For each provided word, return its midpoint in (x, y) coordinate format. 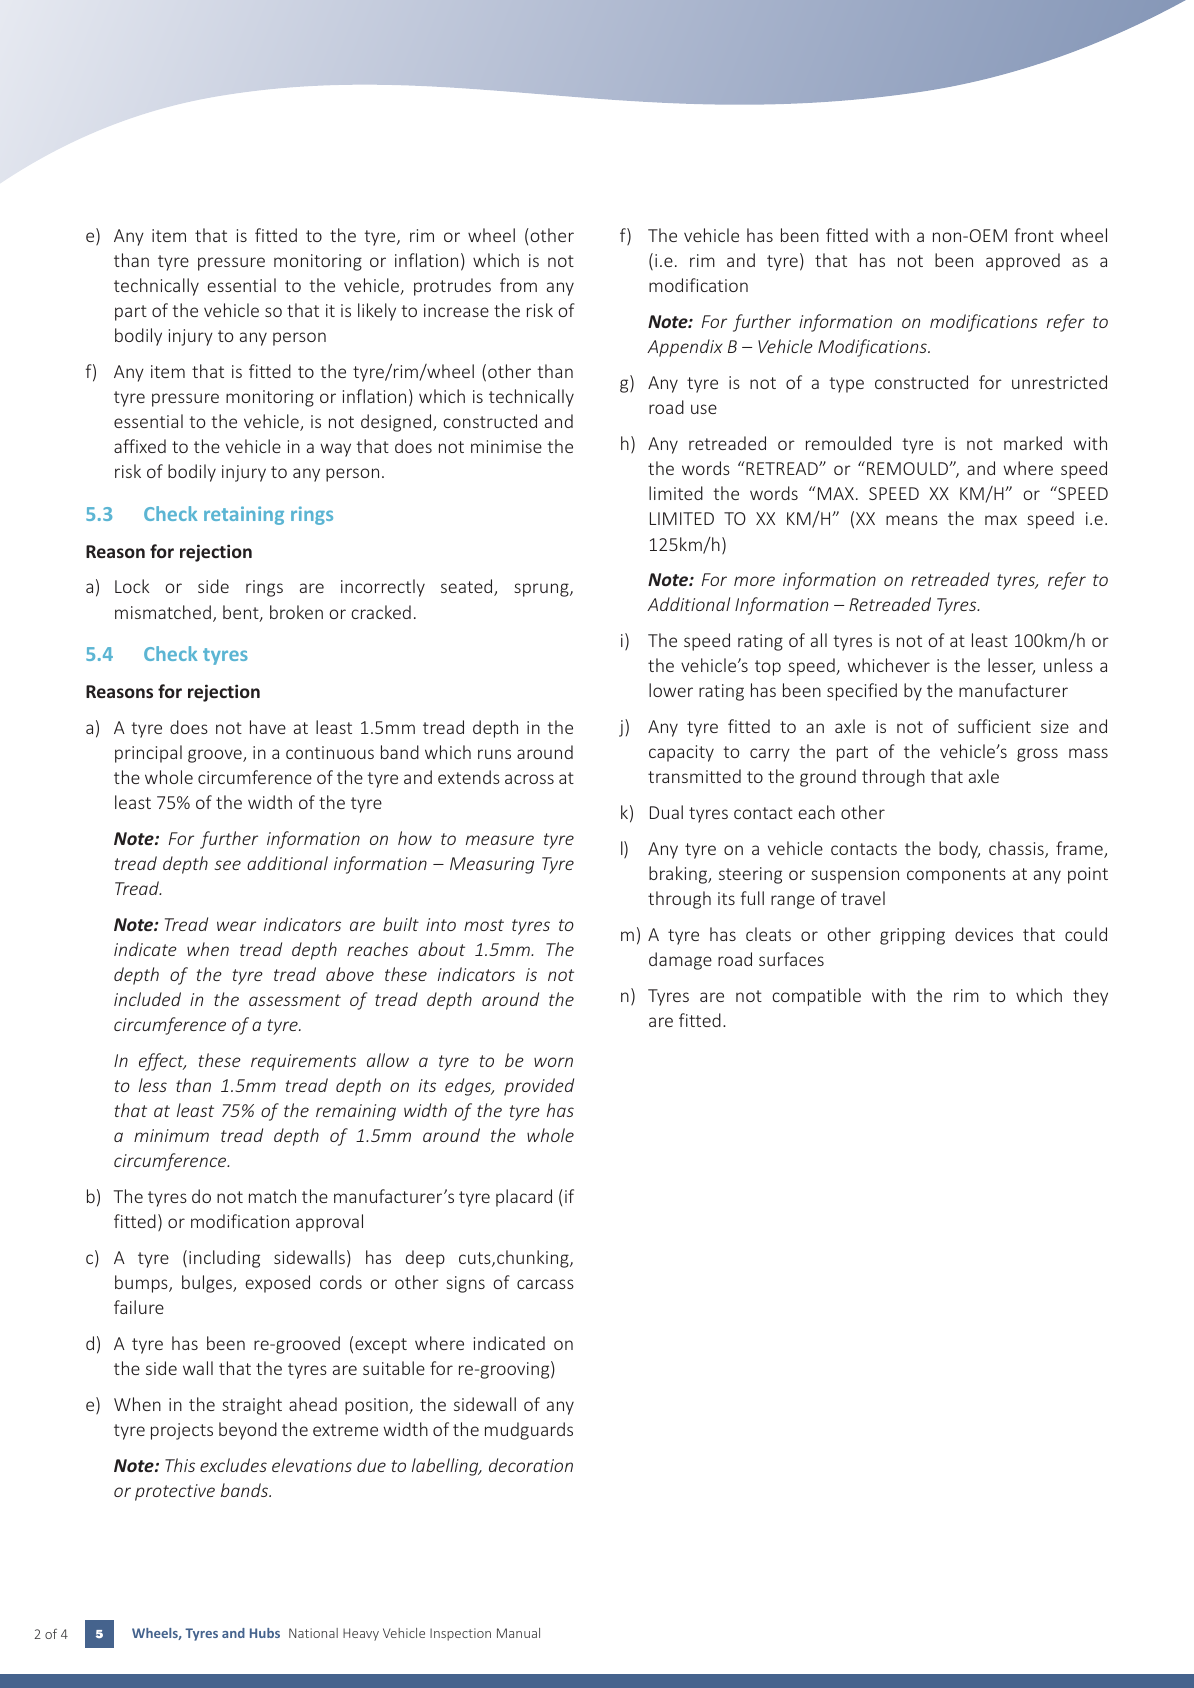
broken (296, 612)
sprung (542, 590)
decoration (531, 1465)
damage (680, 961)
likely (377, 312)
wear (236, 926)
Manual (518, 1633)
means (912, 520)
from (518, 285)
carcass (545, 1284)
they (1090, 997)
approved (1023, 262)
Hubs (265, 1633)
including (224, 1259)
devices (984, 934)
